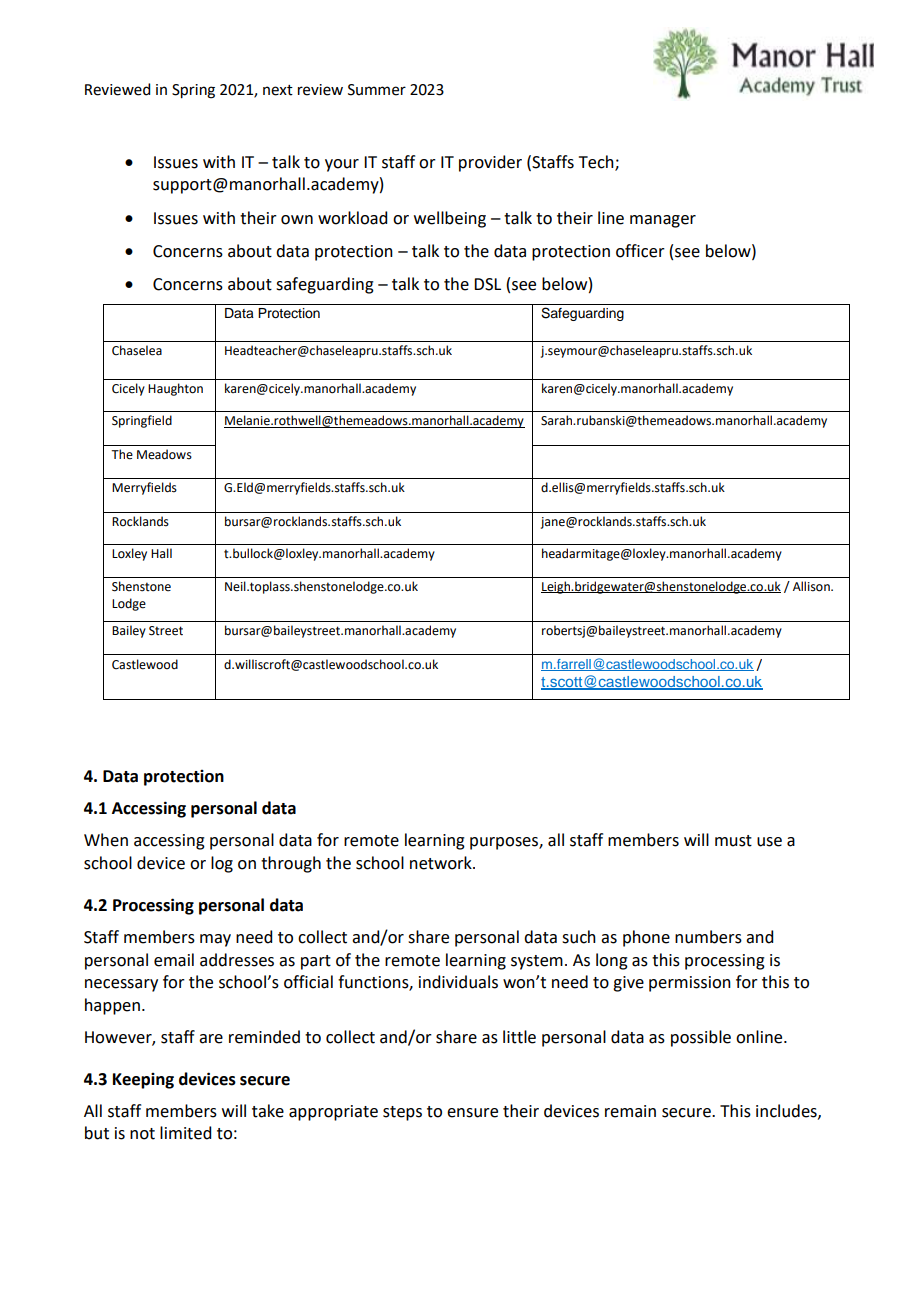  I want to click on manager, so click(663, 221).
